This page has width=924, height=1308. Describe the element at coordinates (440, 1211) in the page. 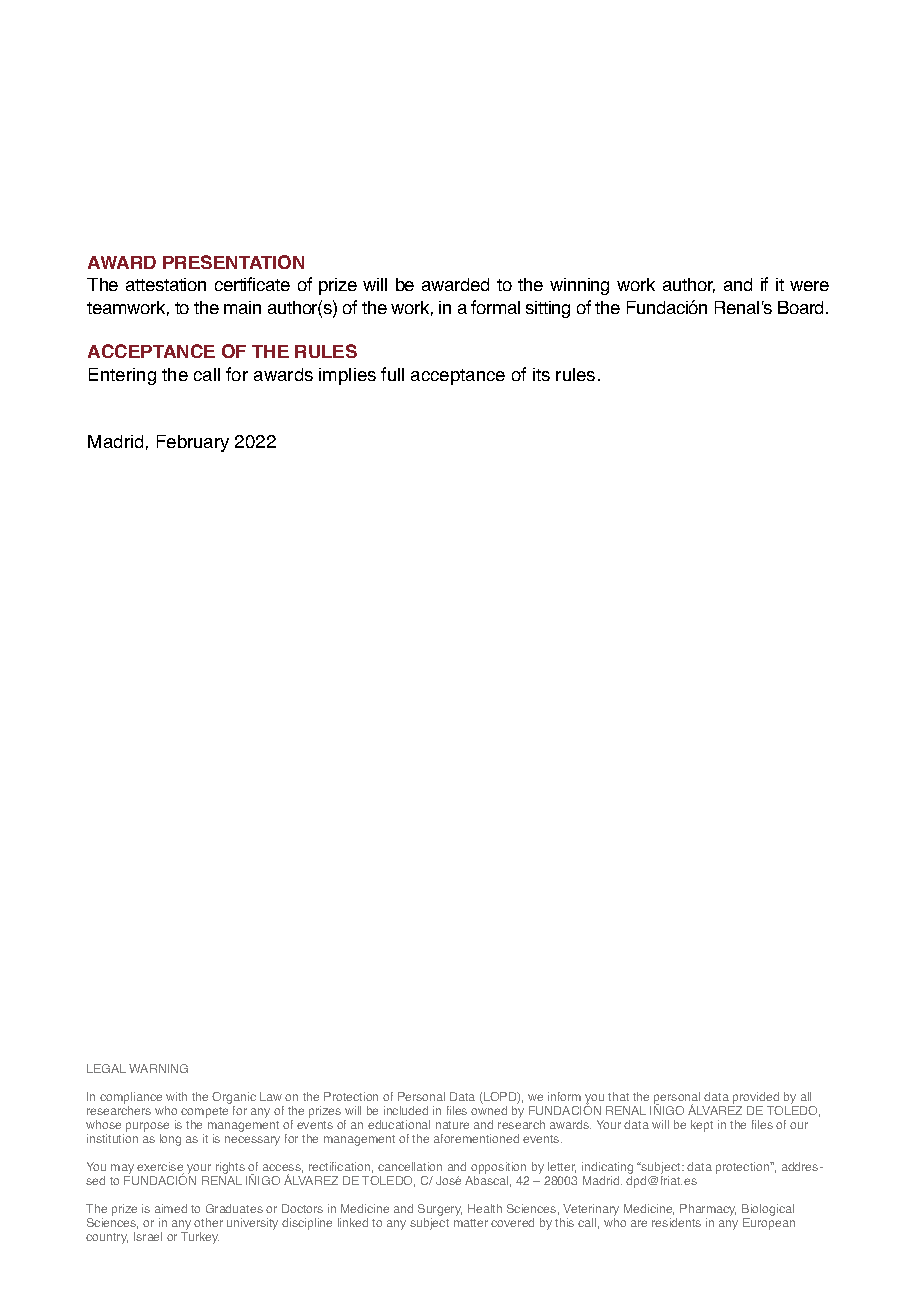

I see `Surgery` at that location.
